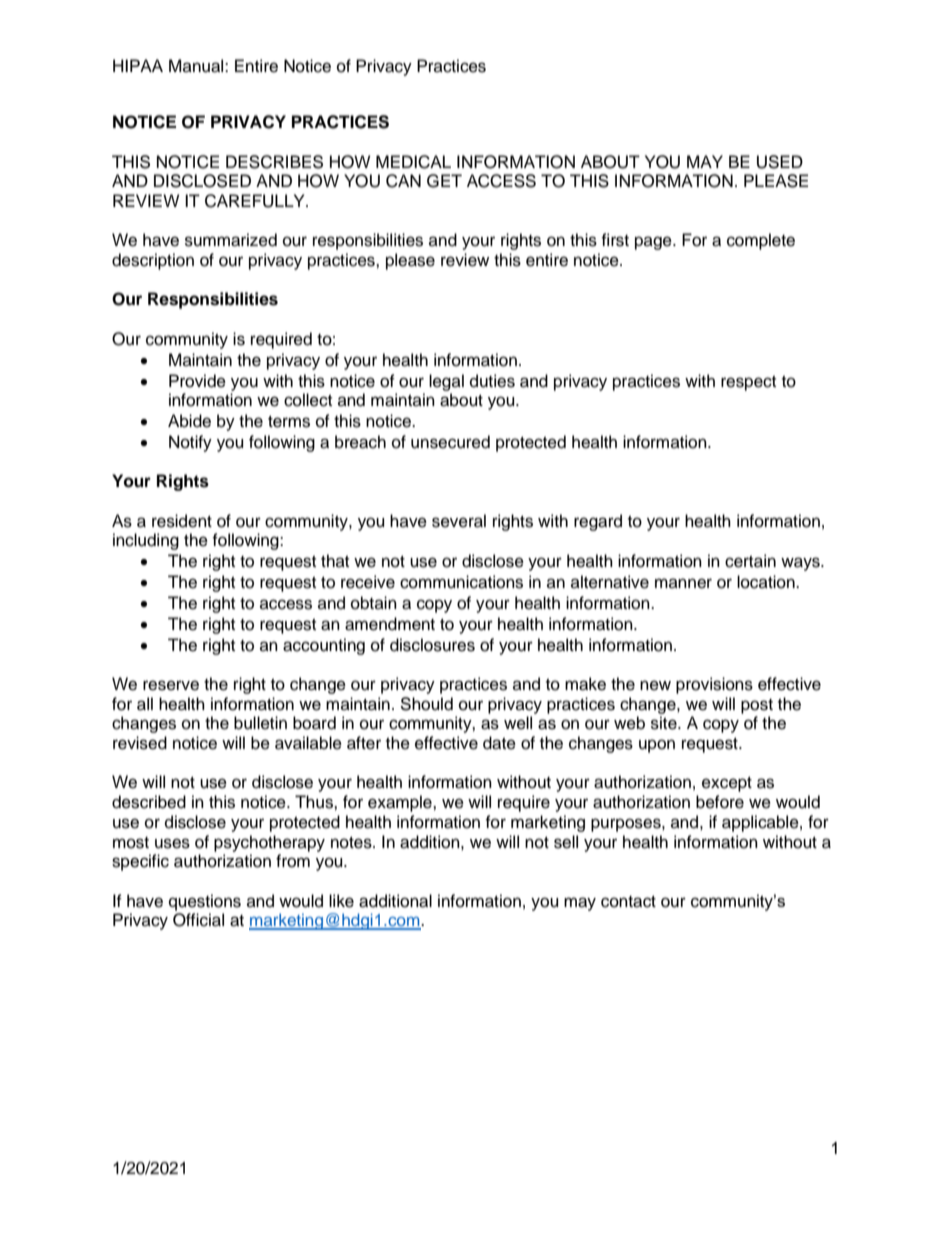 The image size is (952, 1233). Describe the element at coordinates (750, 561) in the image. I see `certain` at that location.
